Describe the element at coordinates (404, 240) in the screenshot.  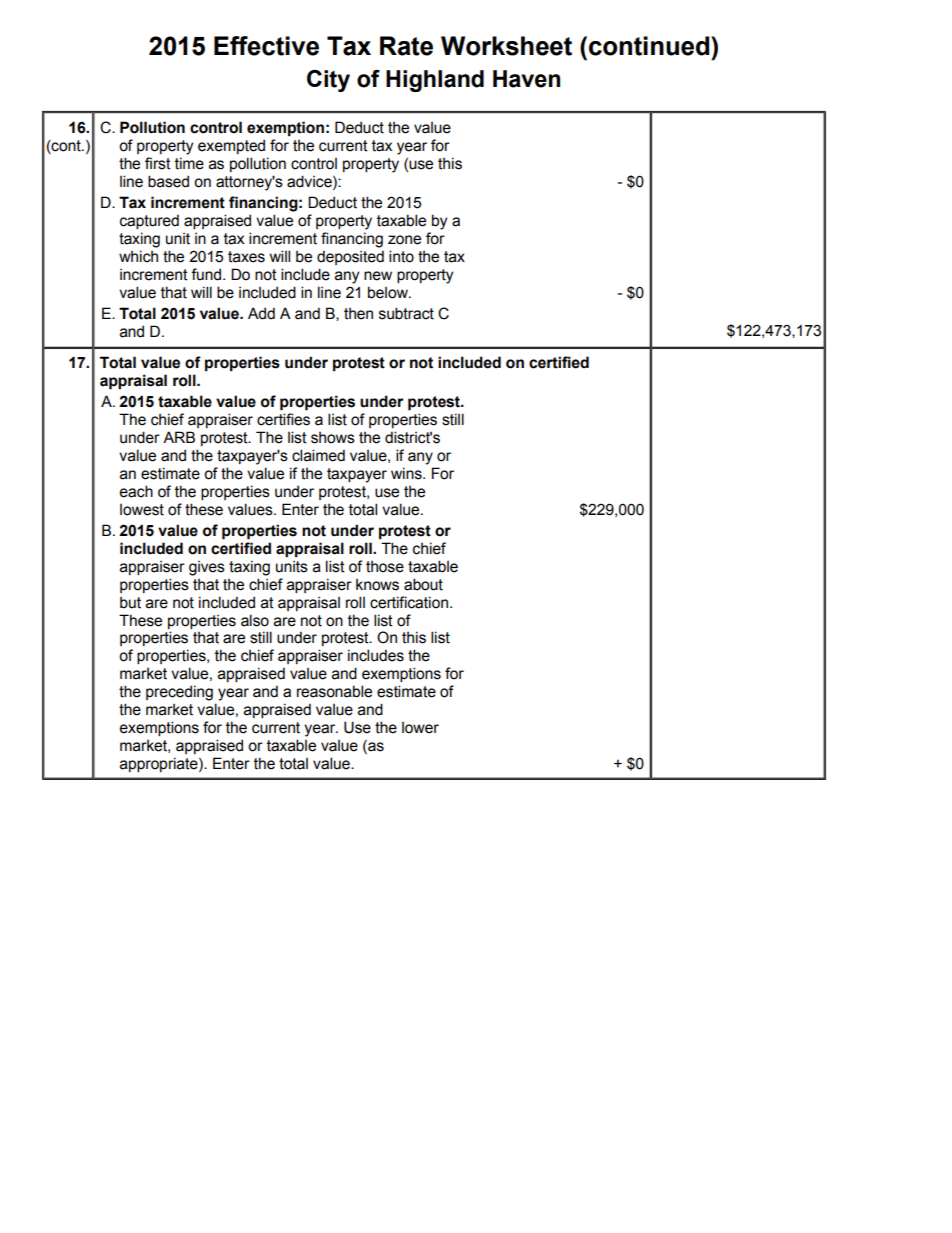
I see `zone` at that location.
